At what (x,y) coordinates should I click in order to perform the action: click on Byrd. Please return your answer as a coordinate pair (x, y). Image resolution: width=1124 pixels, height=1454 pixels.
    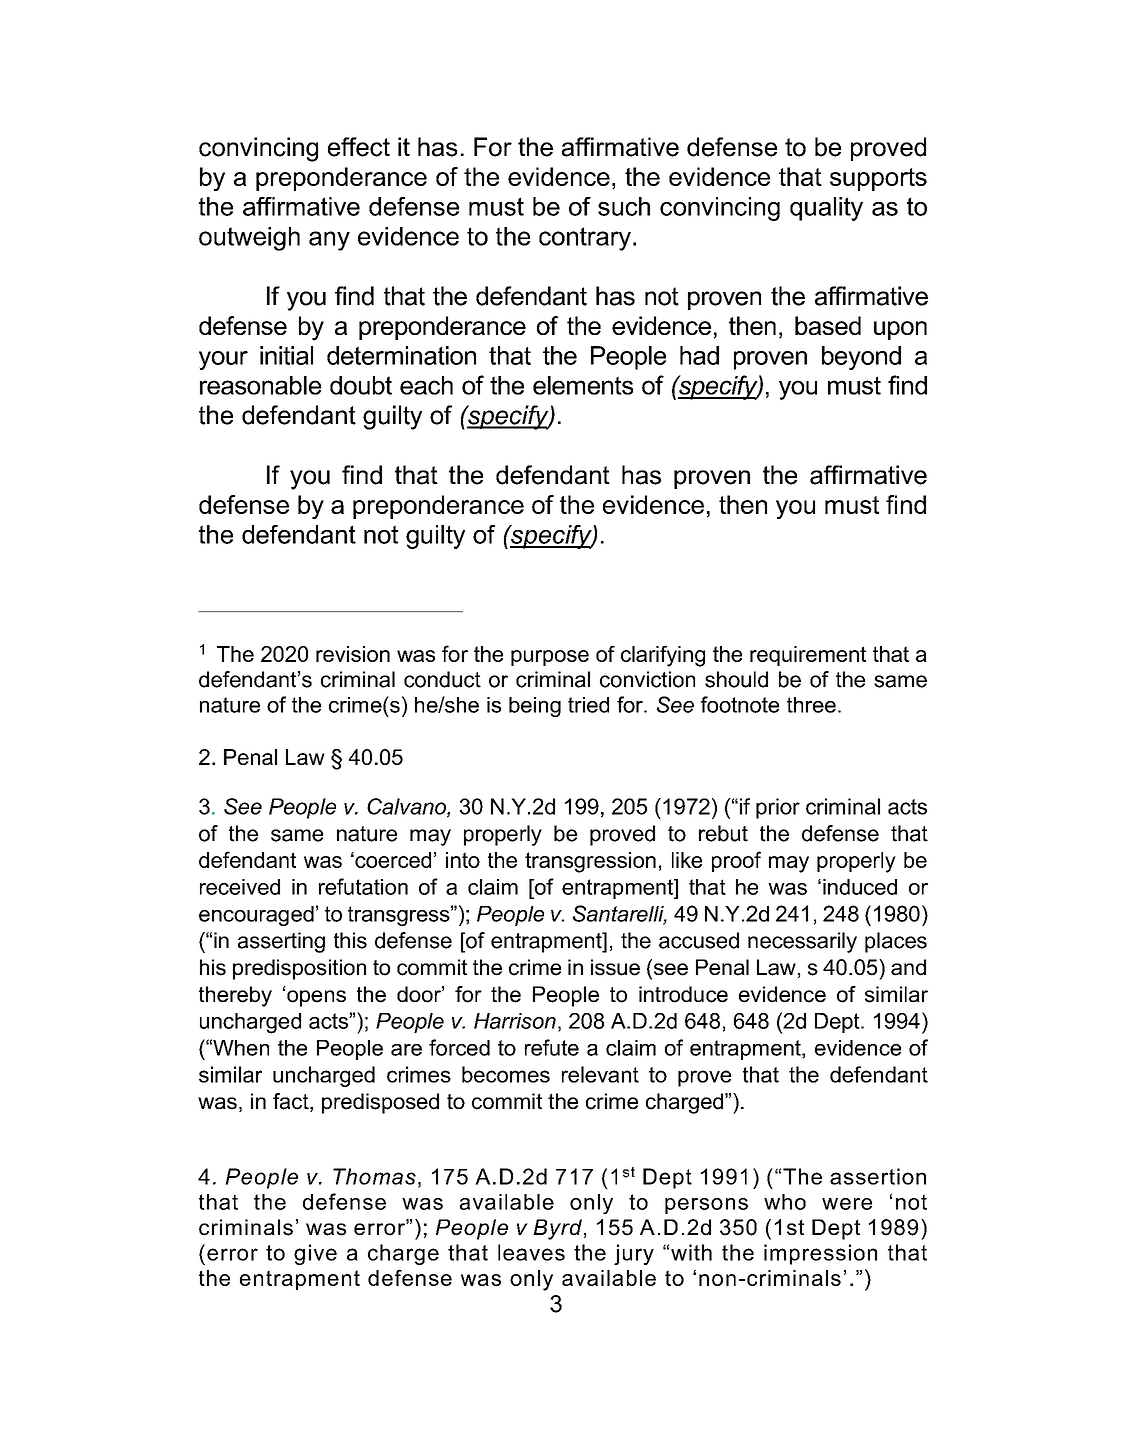
    Looking at the image, I should click on (557, 1229).
